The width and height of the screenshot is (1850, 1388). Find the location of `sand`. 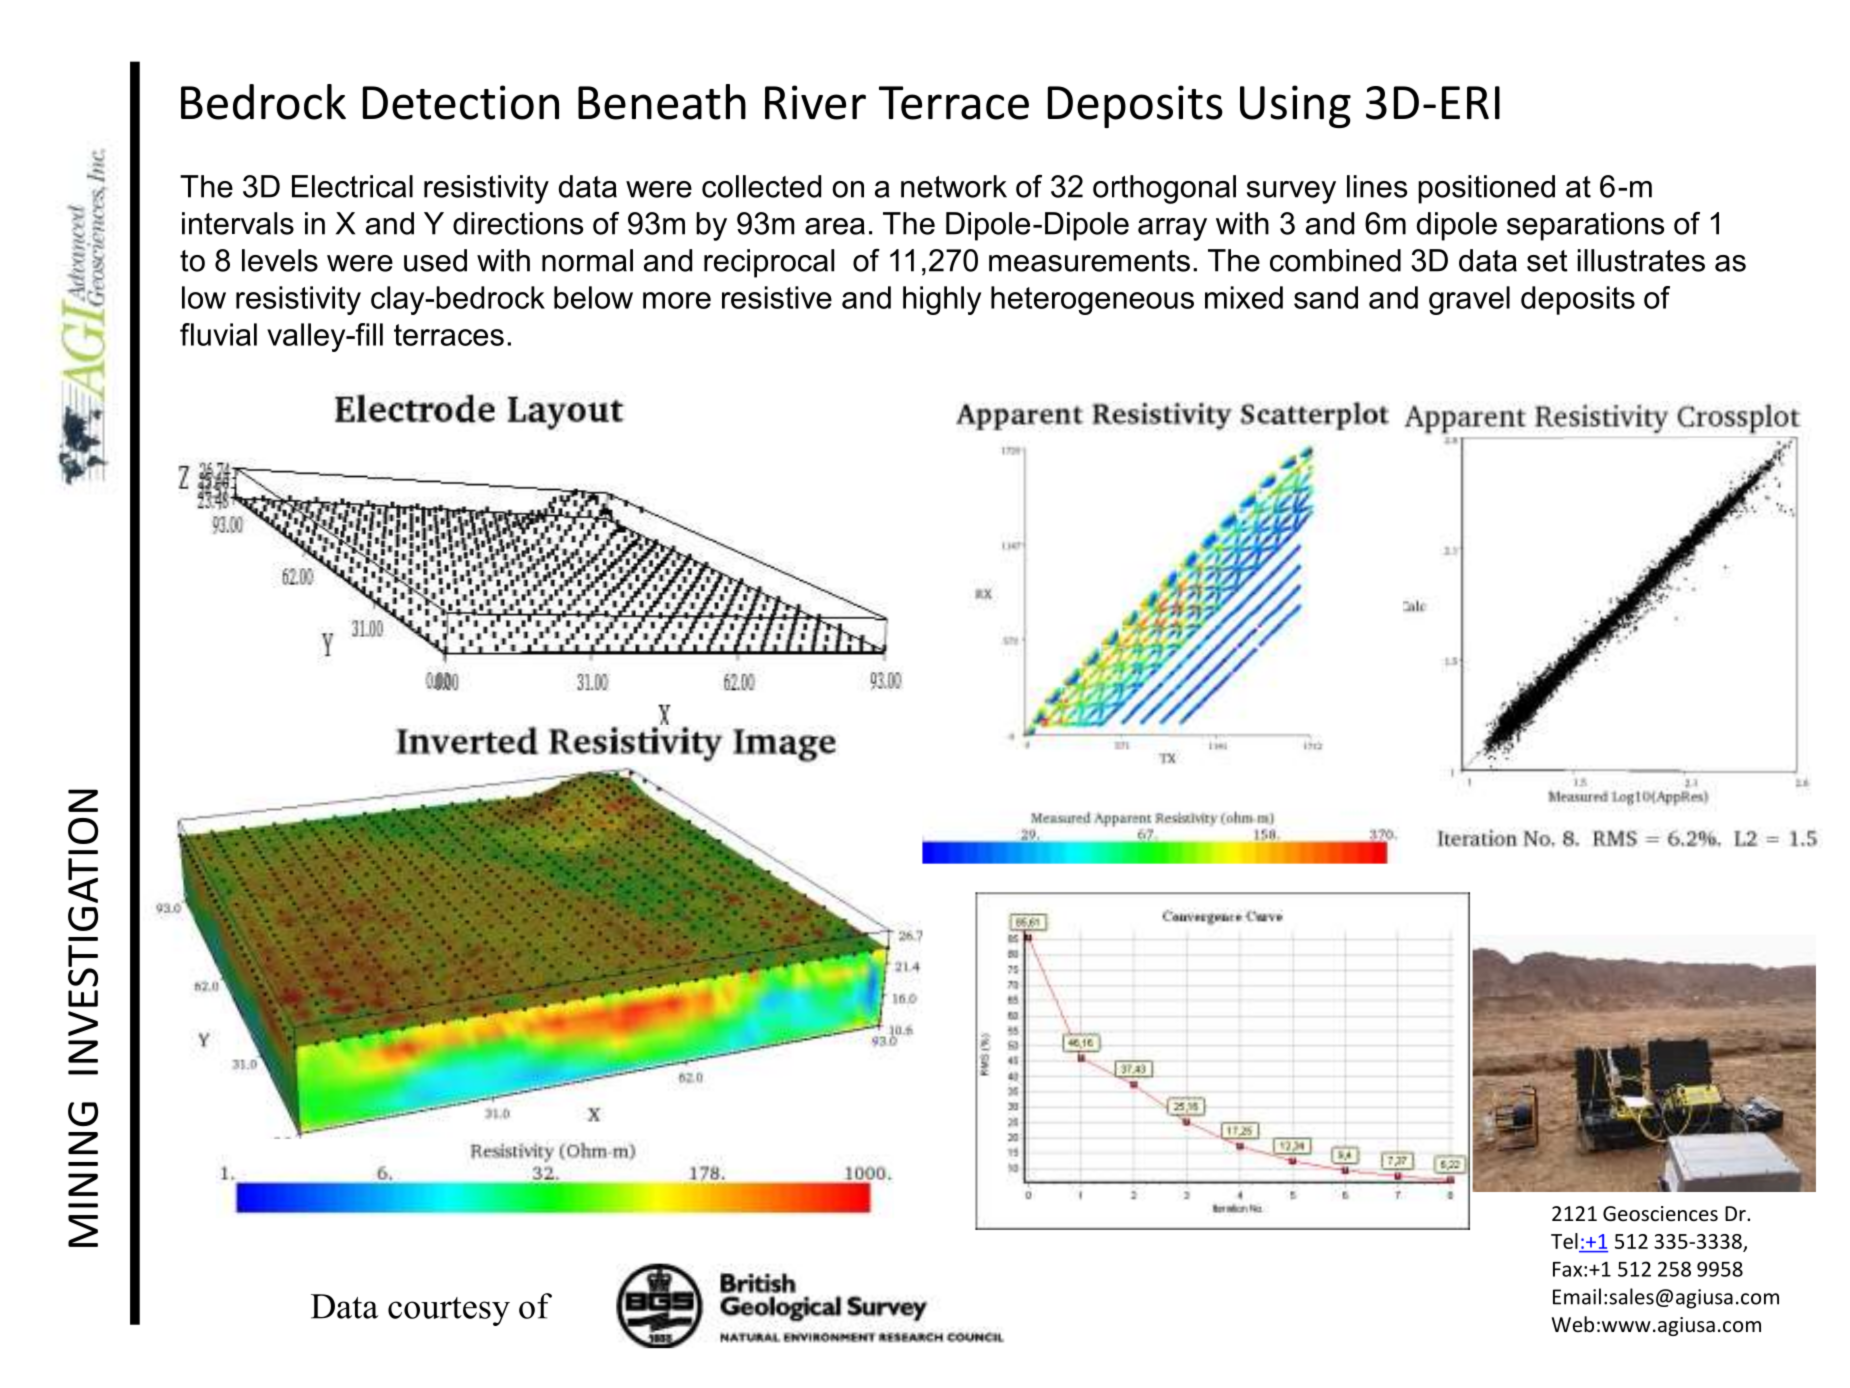

sand is located at coordinates (1326, 297).
